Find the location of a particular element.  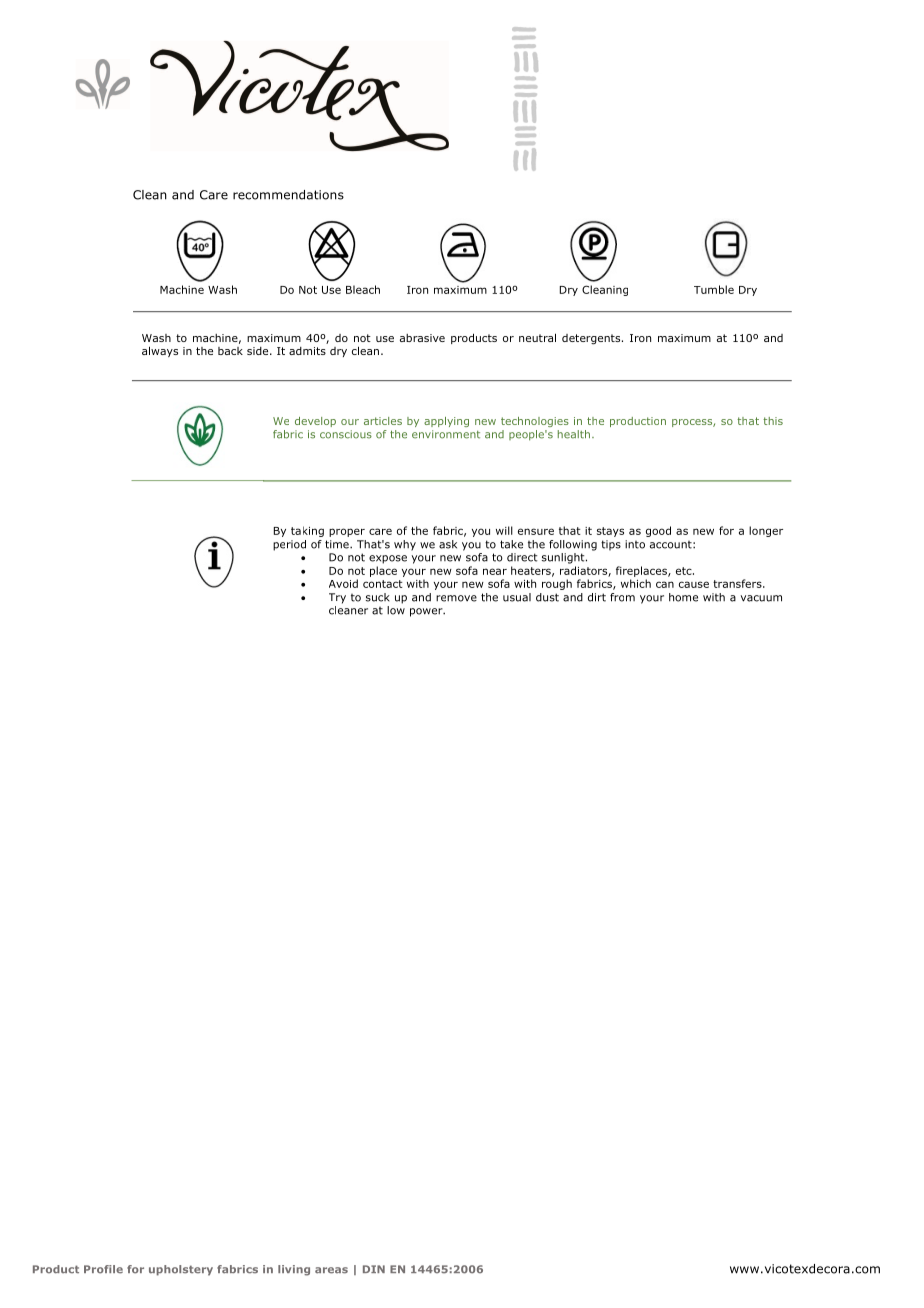

home is located at coordinates (683, 597).
